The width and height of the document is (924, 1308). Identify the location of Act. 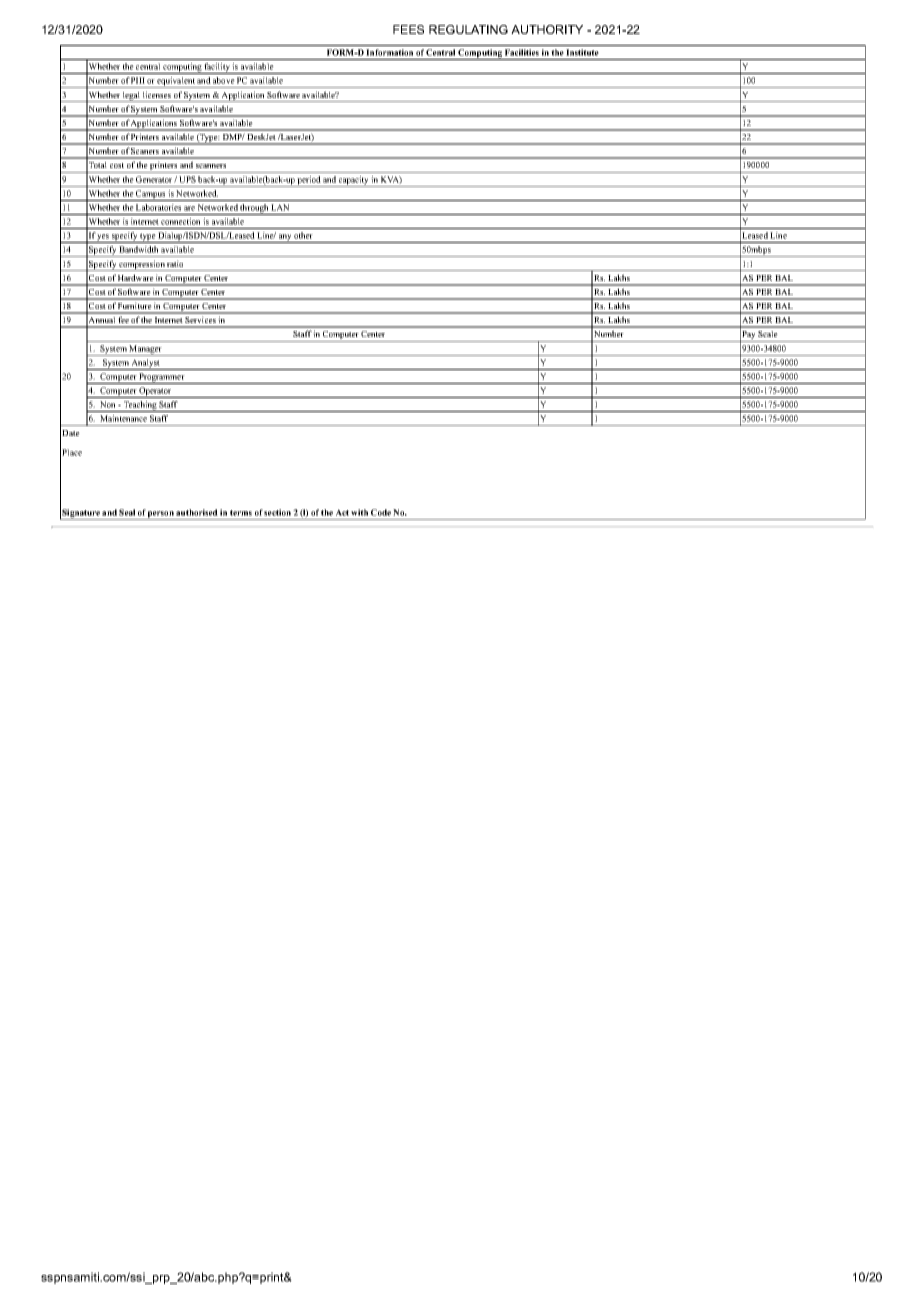
(342, 512).
